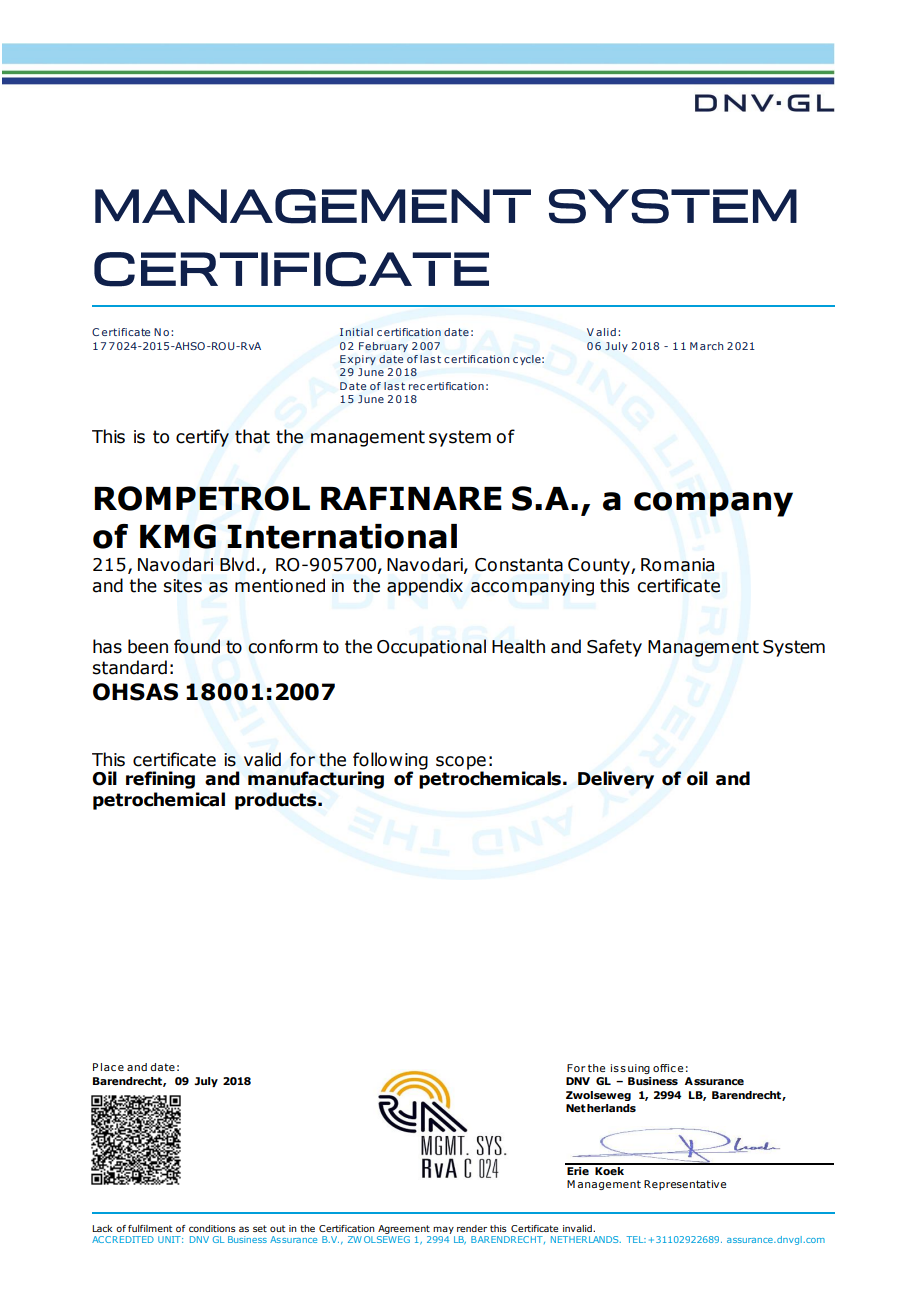 The height and width of the image is (1307, 924). I want to click on standard, so click(130, 667).
